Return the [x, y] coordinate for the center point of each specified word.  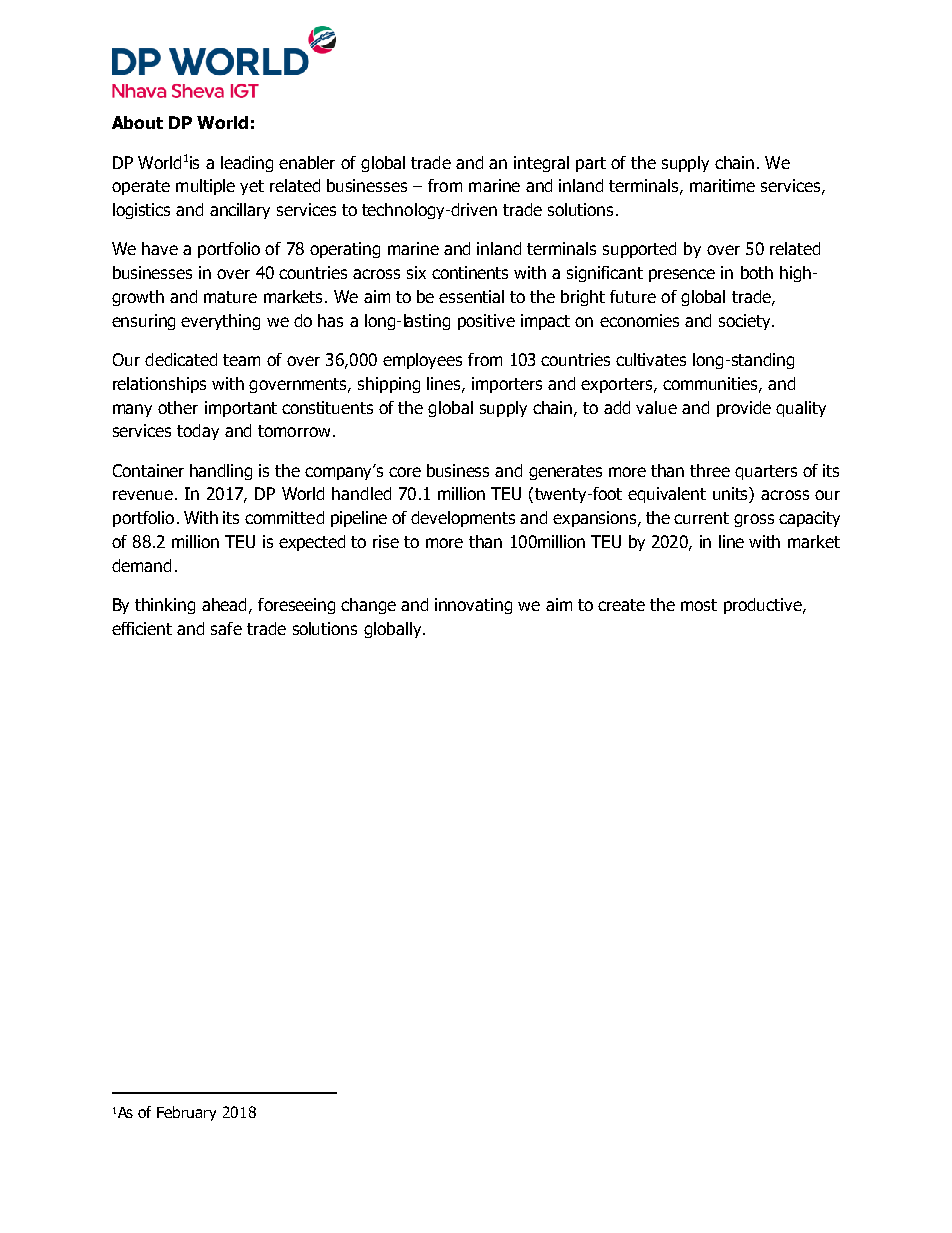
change [368, 606]
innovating [473, 606]
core [405, 472]
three [710, 470]
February [186, 1113]
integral [541, 164]
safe [226, 628]
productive [764, 606]
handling [221, 472]
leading [247, 164]
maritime [722, 185]
